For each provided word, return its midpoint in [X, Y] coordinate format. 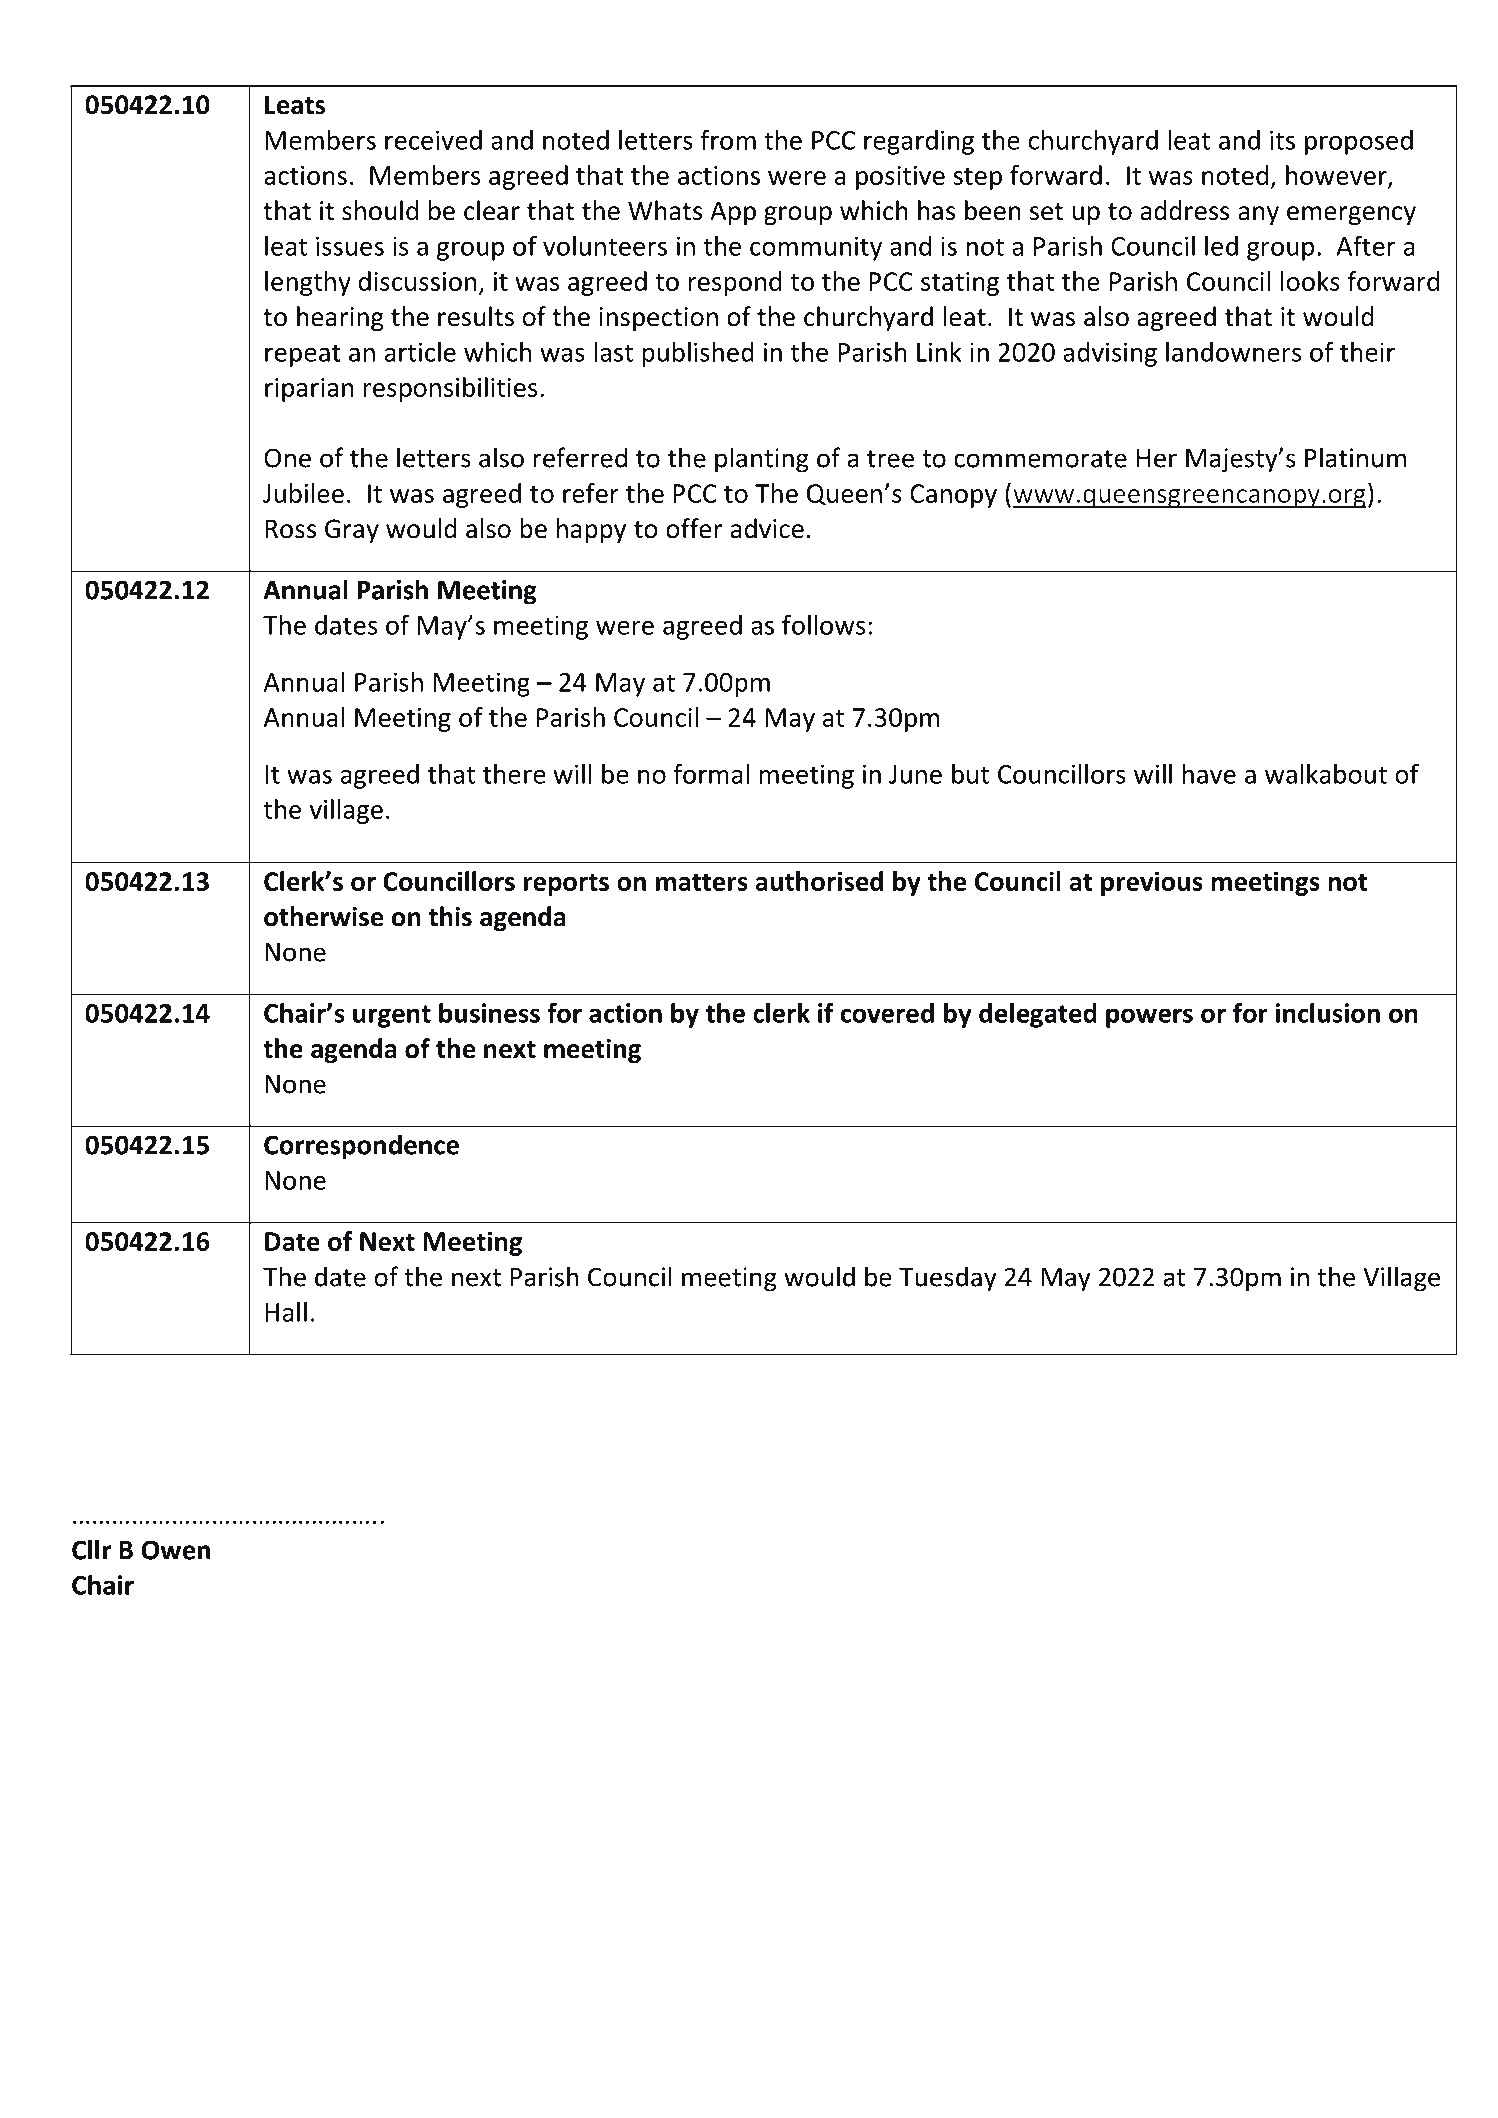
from [728, 139]
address [1185, 210]
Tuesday [948, 1279]
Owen [176, 1550]
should [380, 210]
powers [1149, 1018]
